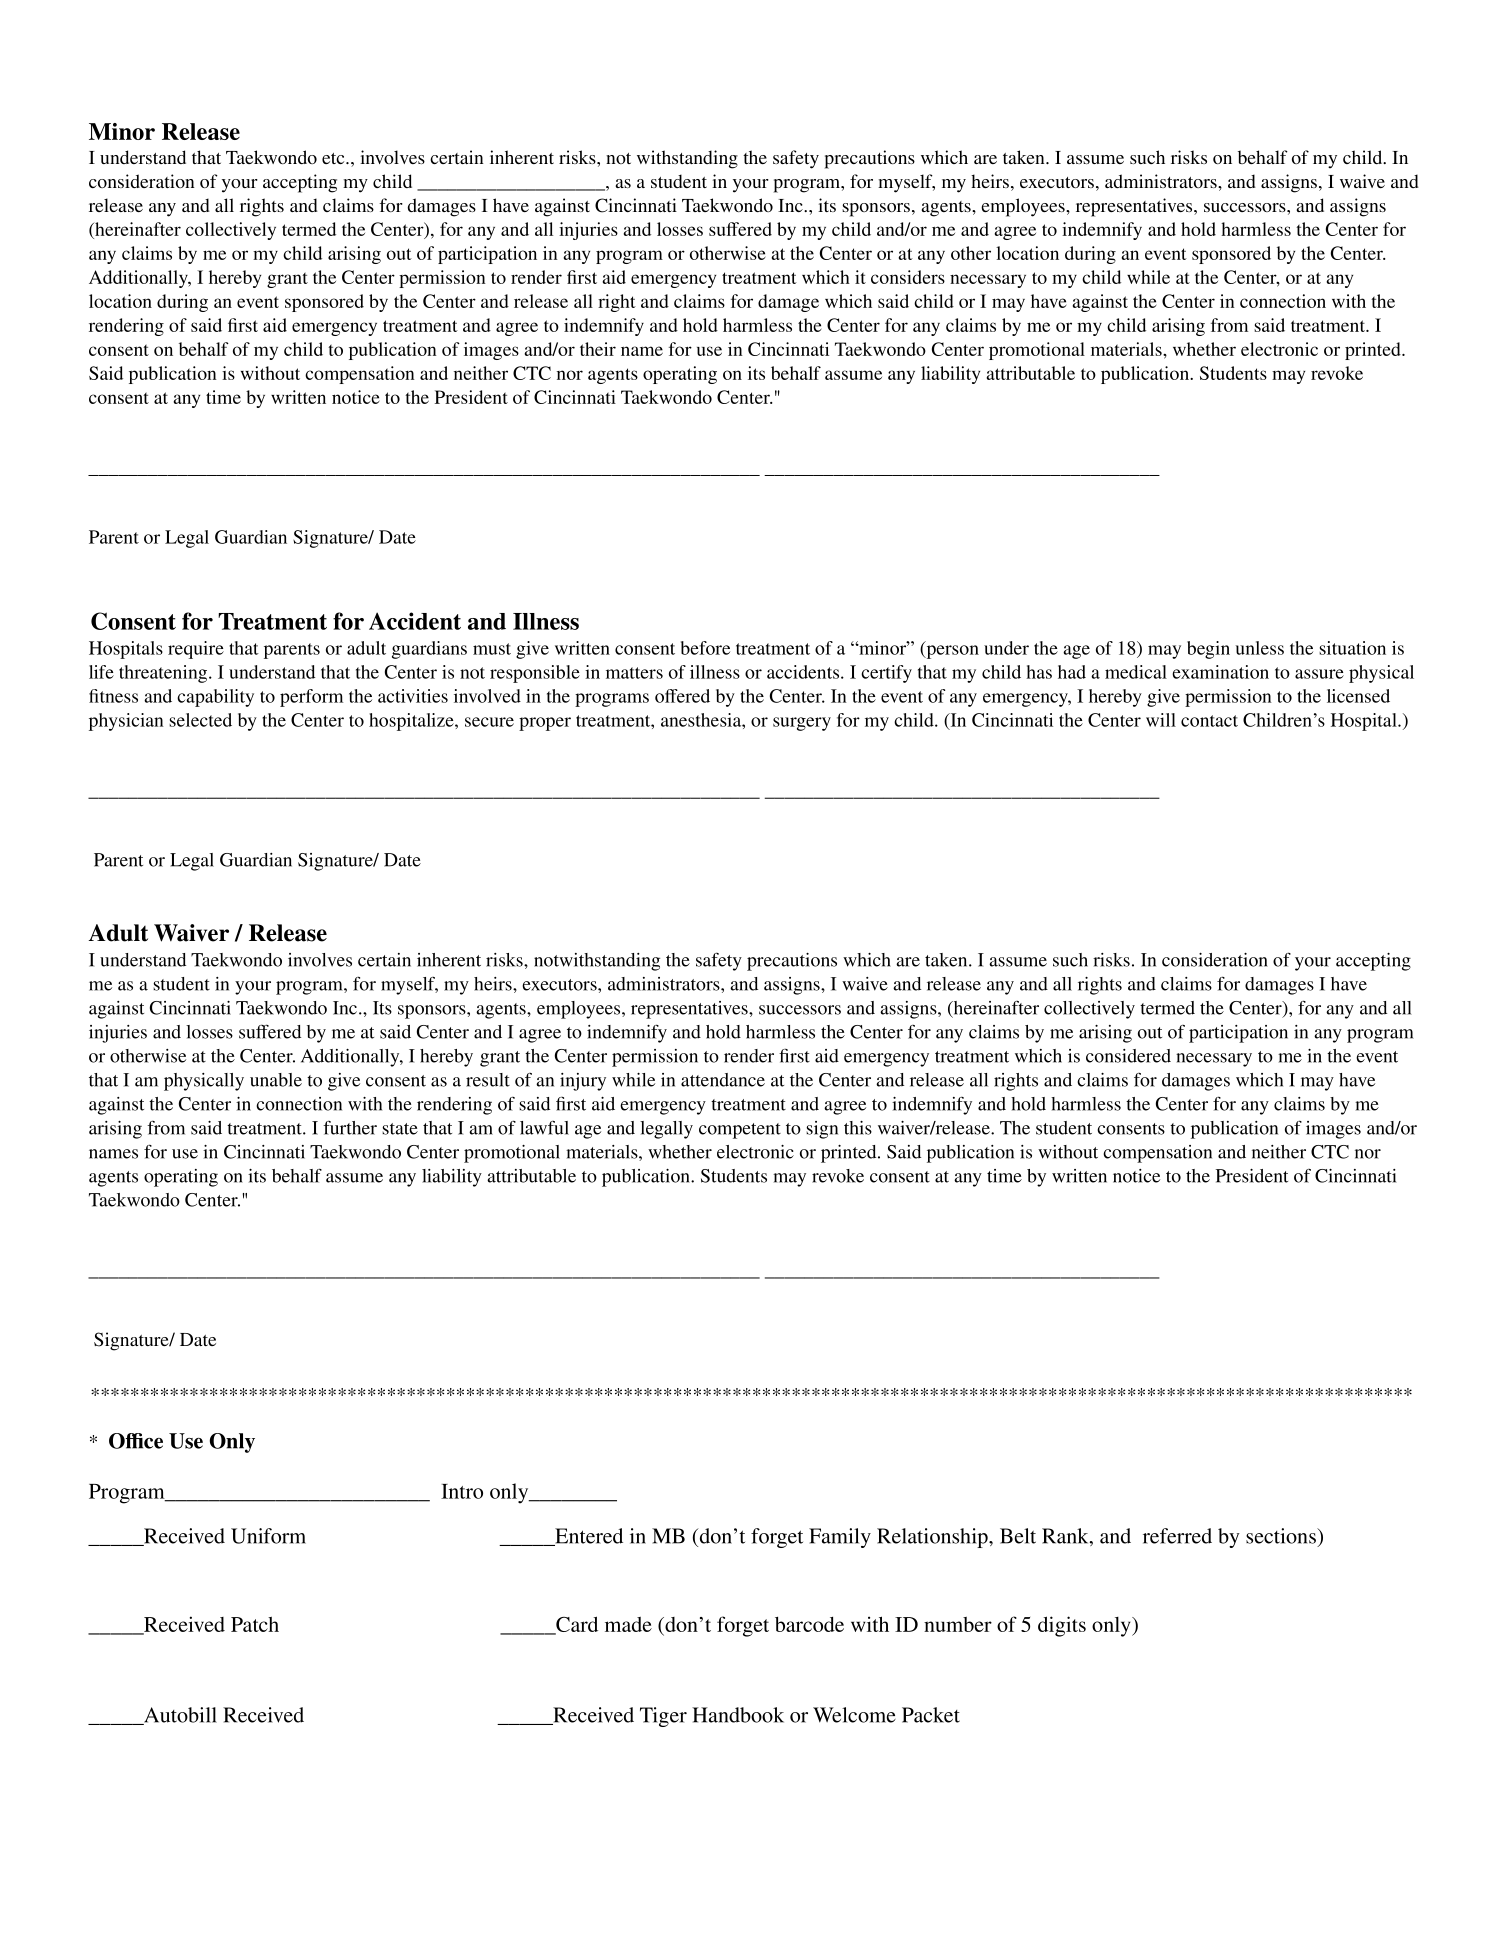 The image size is (1505, 1948). What do you see at coordinates (1128, 1056) in the image?
I see `considered` at bounding box center [1128, 1056].
